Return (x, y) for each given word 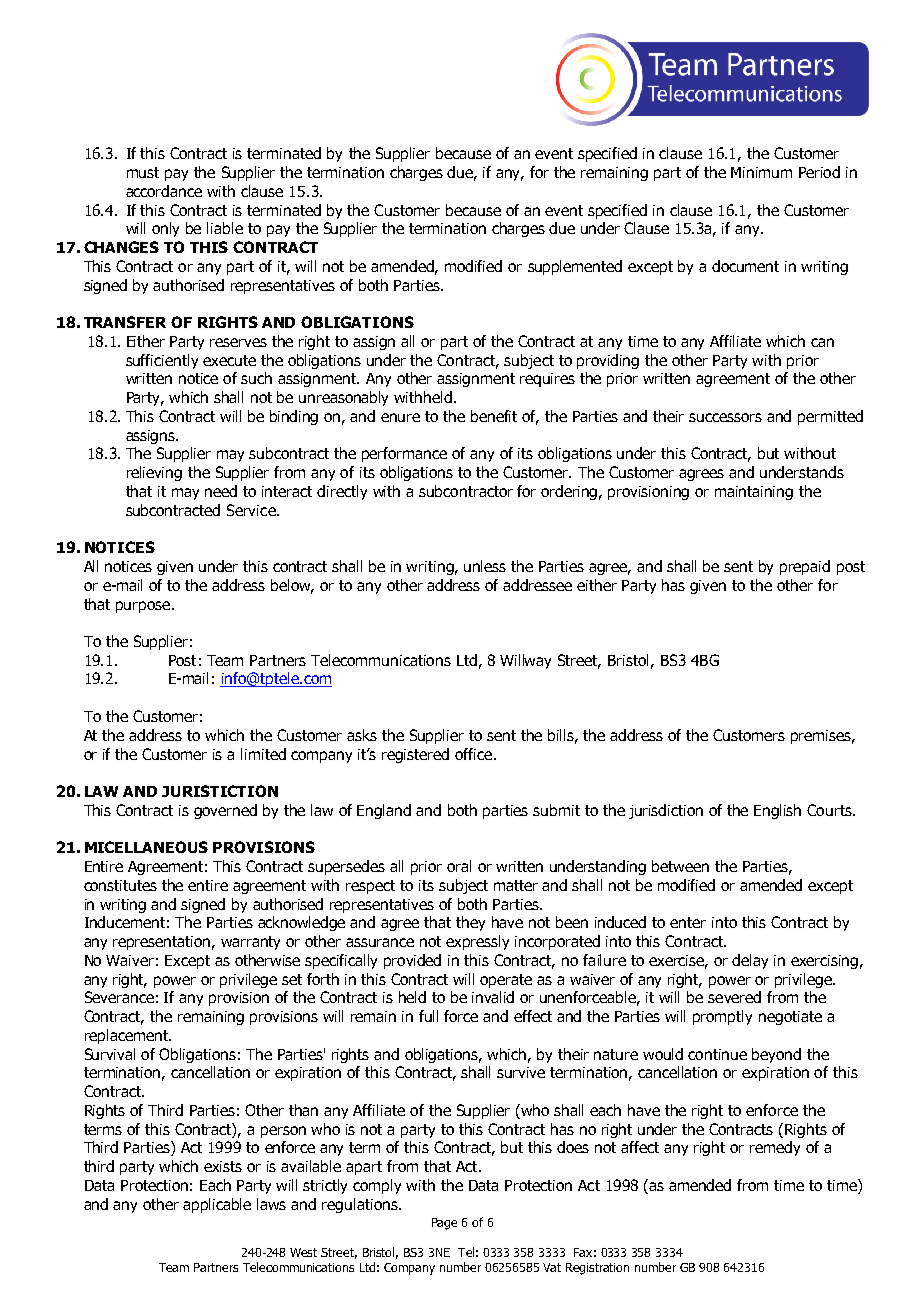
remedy (775, 1148)
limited (263, 754)
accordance (164, 191)
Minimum (761, 172)
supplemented (575, 267)
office (475, 754)
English (777, 811)
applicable (217, 1205)
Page (444, 1224)
